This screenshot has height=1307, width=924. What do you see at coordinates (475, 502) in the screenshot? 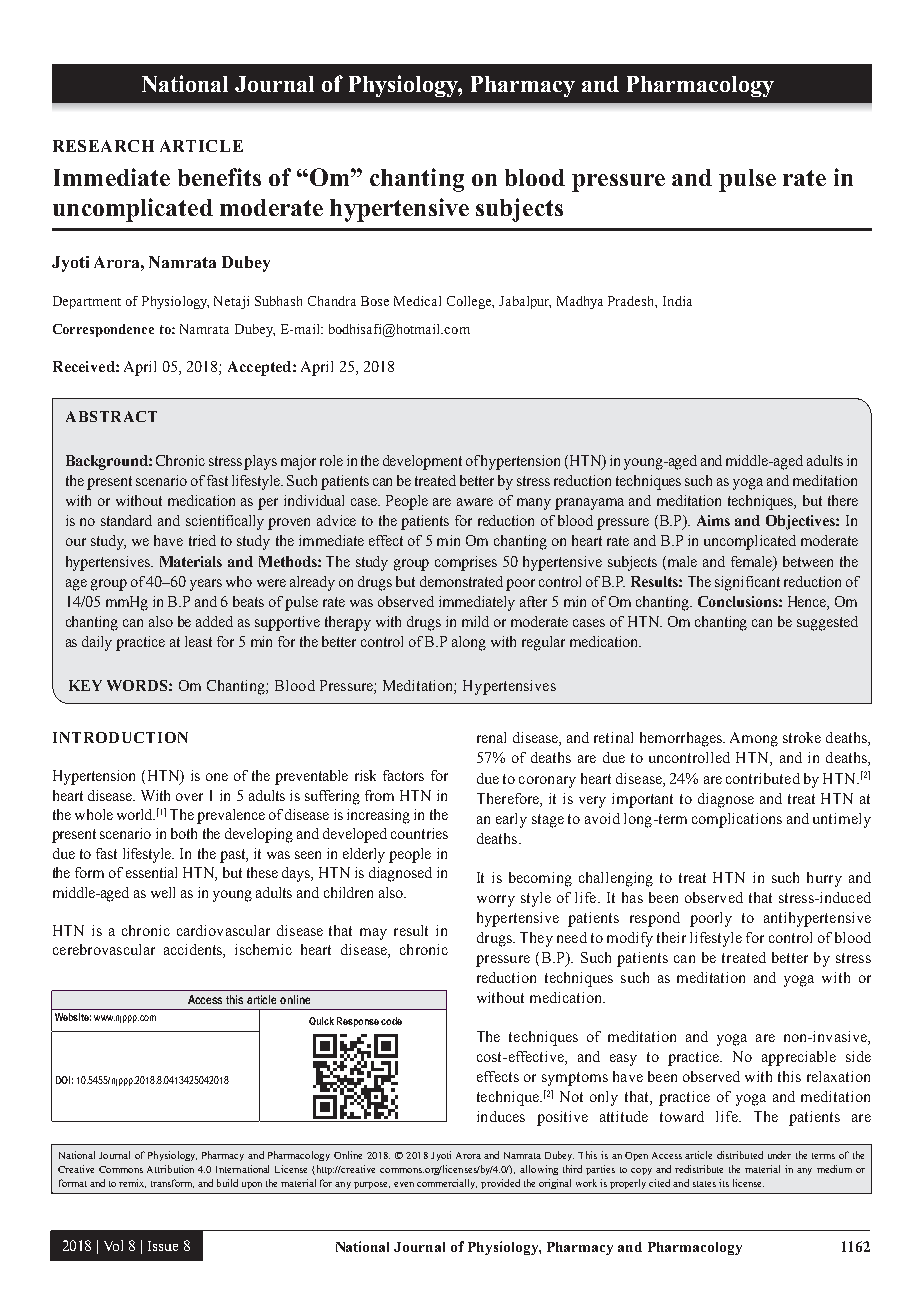
I see `aware` at bounding box center [475, 502].
